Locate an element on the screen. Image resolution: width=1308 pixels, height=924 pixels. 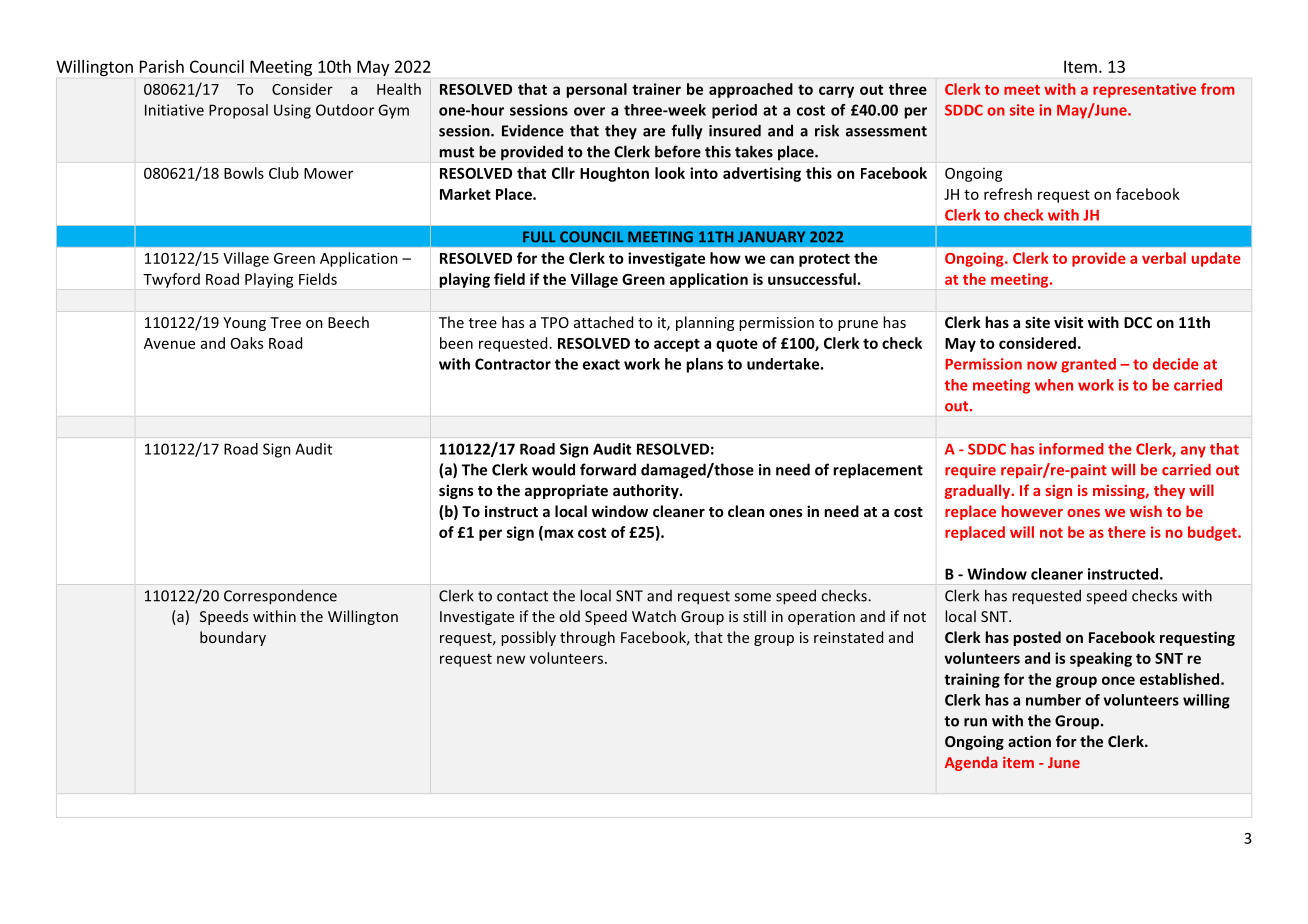
trainer is located at coordinates (656, 89).
